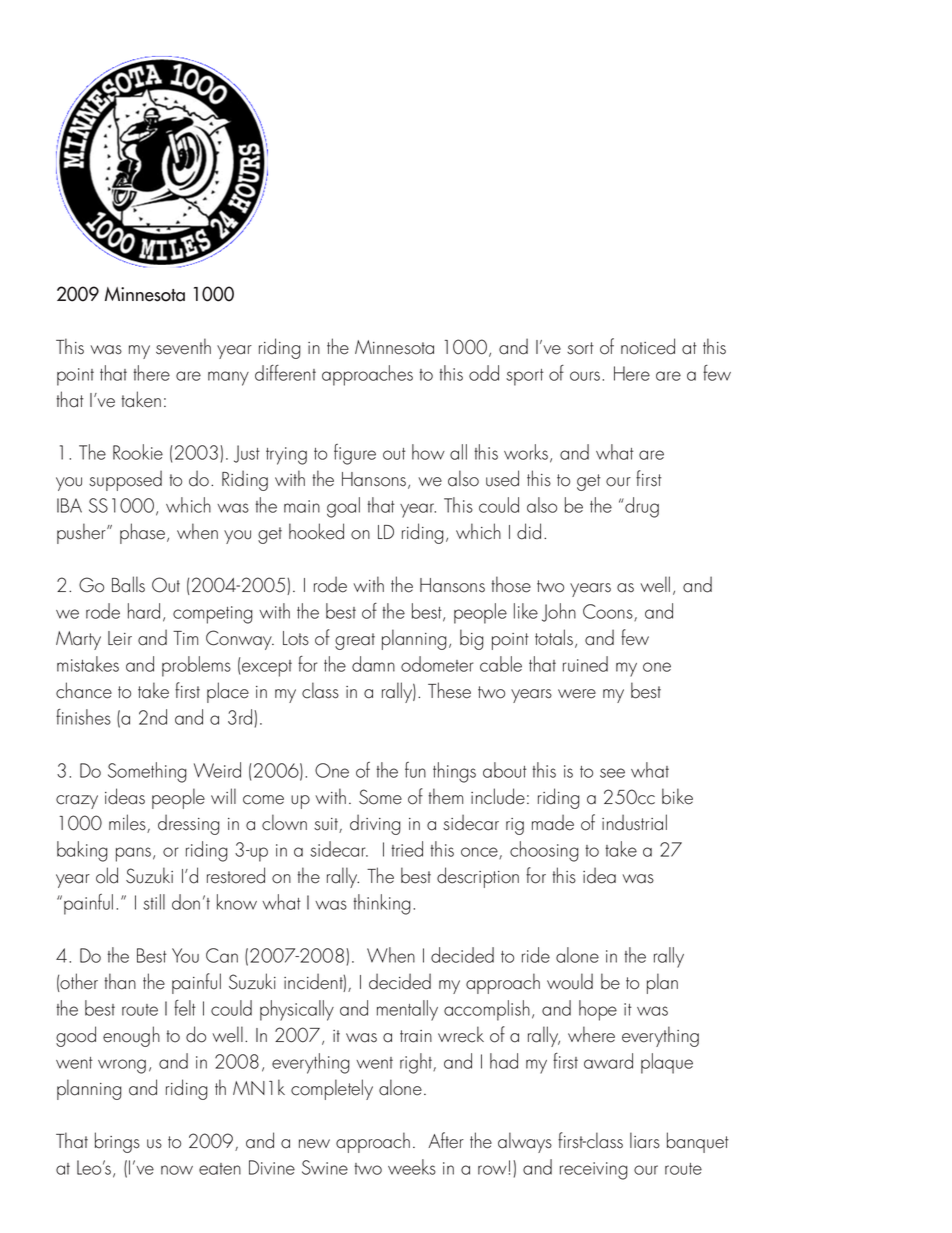  I want to click on fun, so click(415, 770).
